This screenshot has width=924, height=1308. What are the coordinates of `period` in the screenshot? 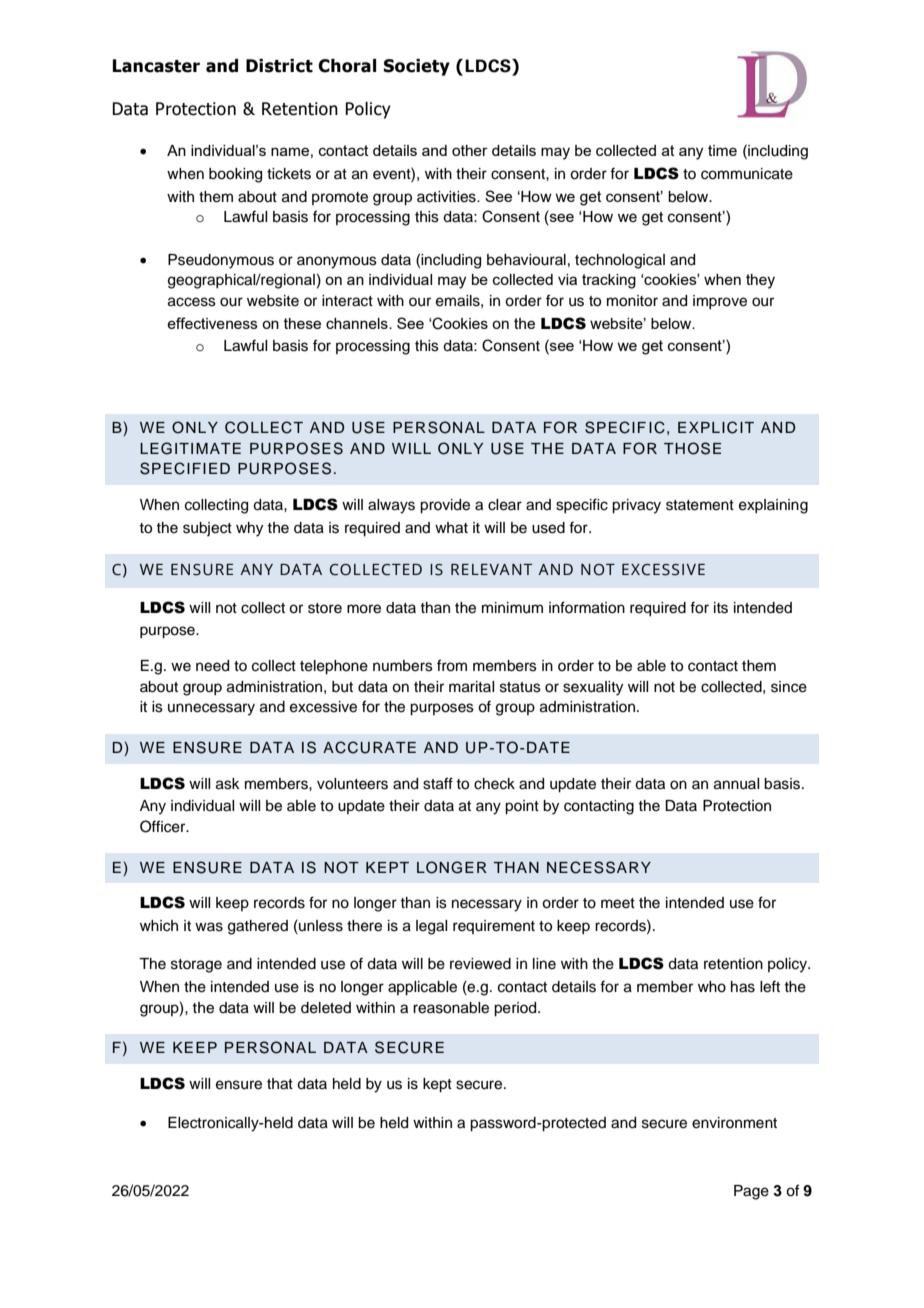 It's located at (516, 1009).
